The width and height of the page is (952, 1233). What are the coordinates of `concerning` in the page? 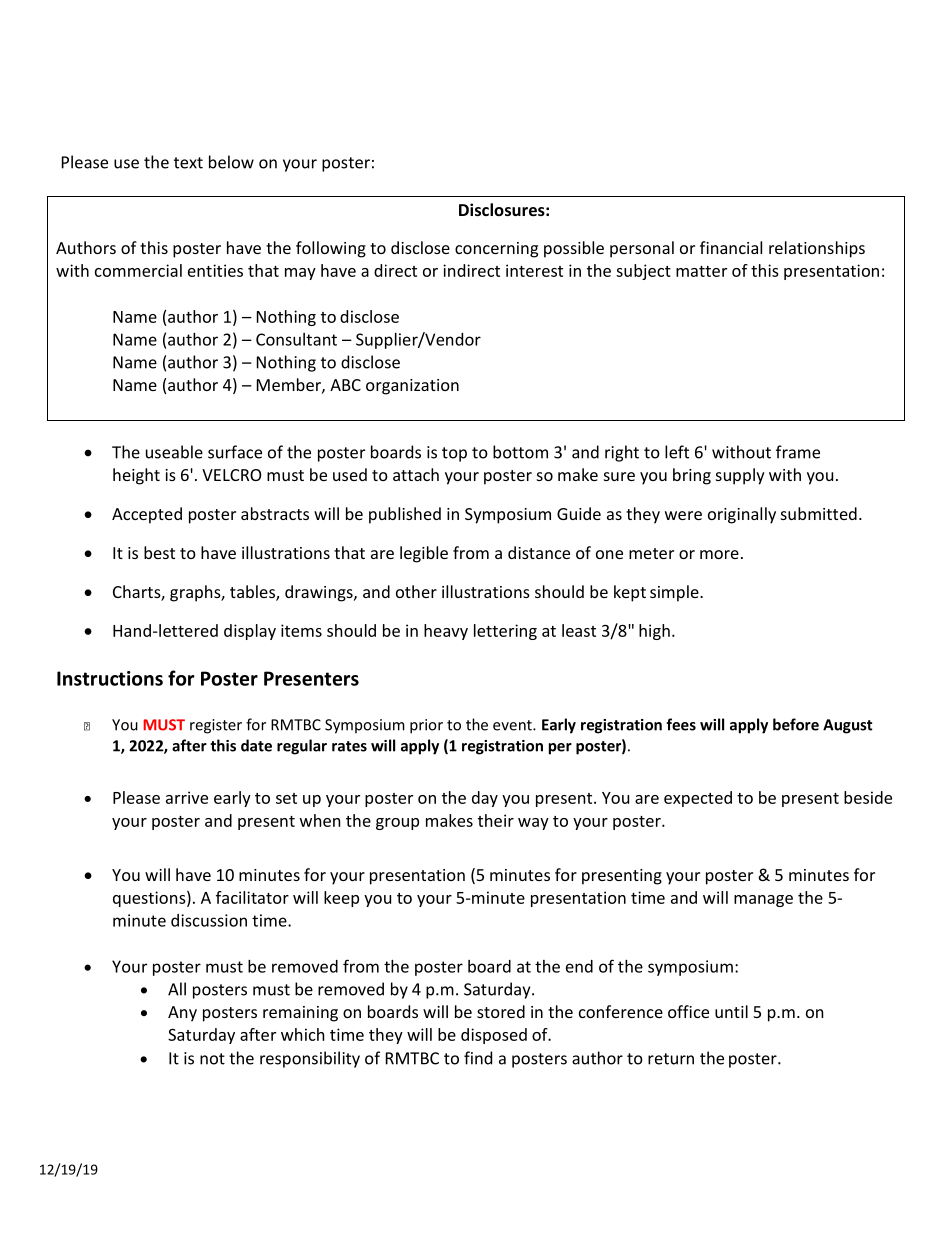 It's located at (496, 250).
